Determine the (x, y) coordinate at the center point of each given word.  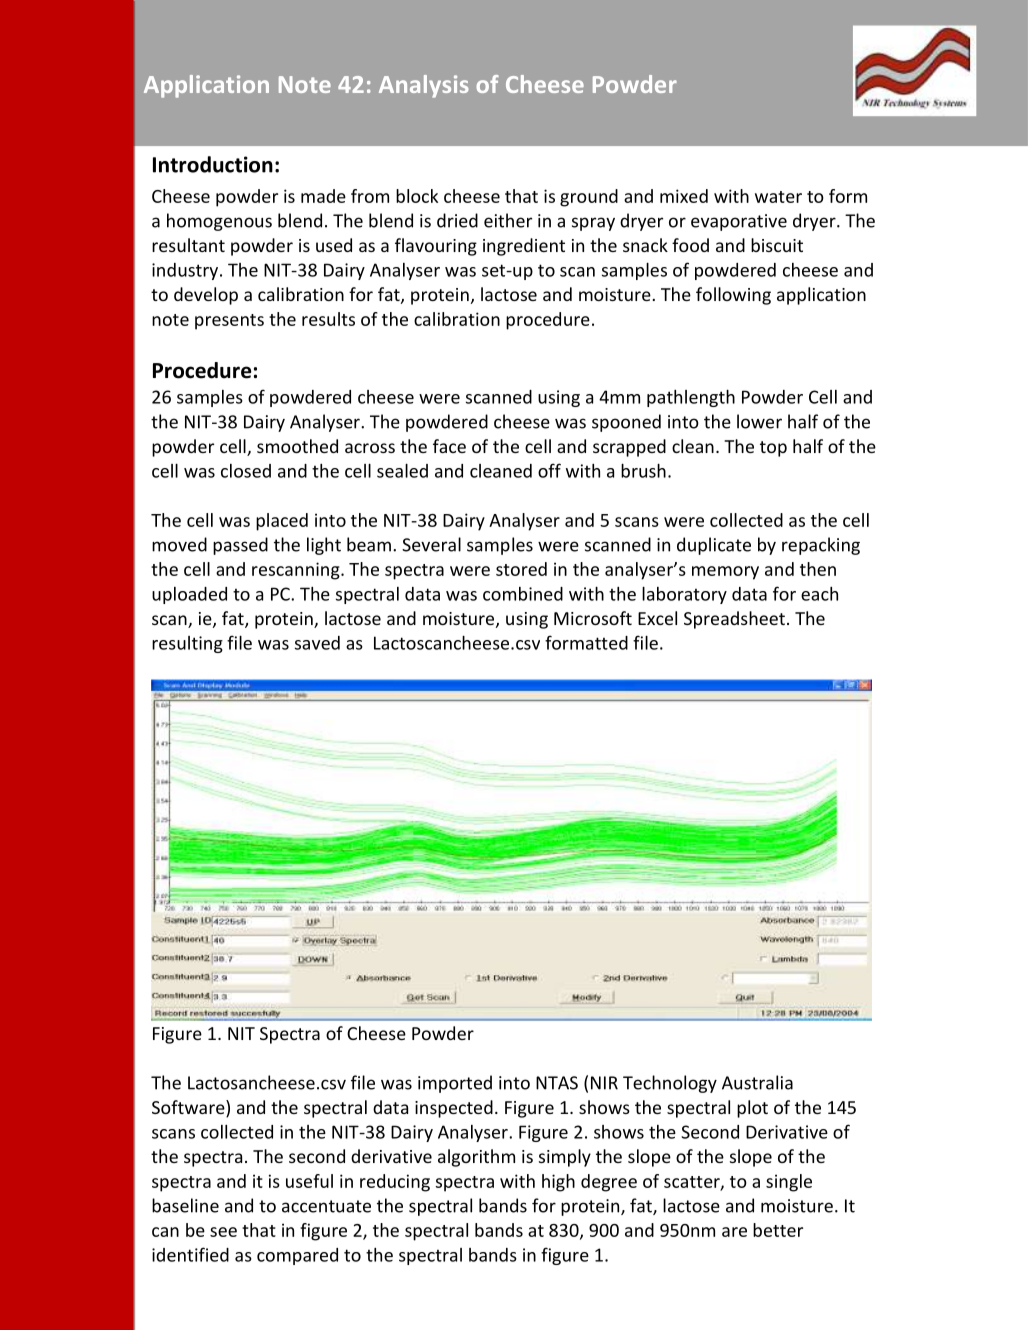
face (449, 446)
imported (455, 1084)
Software (189, 1108)
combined (523, 594)
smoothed (297, 446)
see (223, 1232)
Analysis (424, 86)
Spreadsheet (734, 620)
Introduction (213, 164)
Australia (757, 1082)
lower (759, 421)
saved (317, 643)
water (778, 197)
